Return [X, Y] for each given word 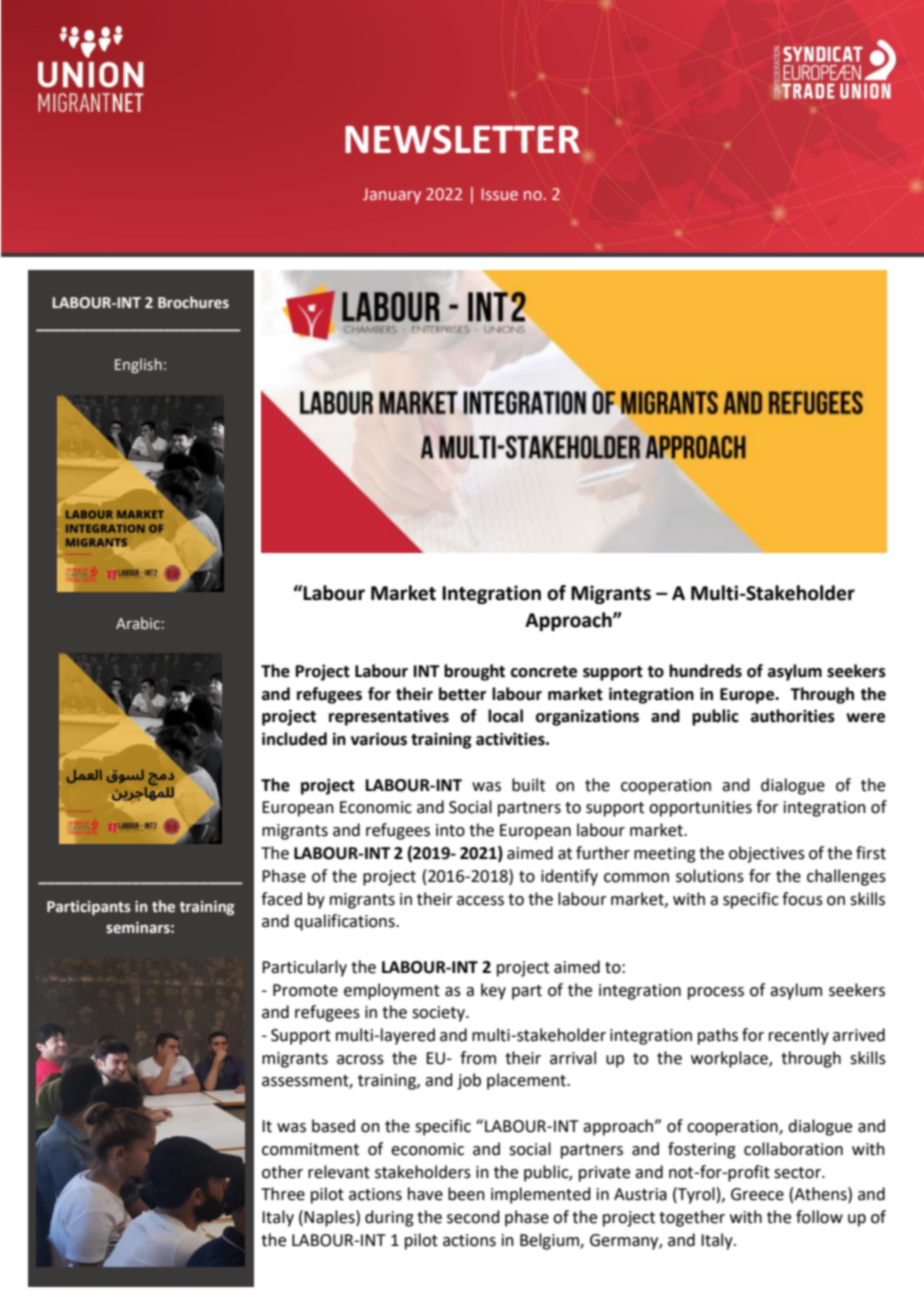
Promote [305, 990]
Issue [500, 194]
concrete [544, 672]
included [294, 739]
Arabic [138, 623]
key [493, 991]
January [392, 196]
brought [474, 672]
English [138, 365]
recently [799, 1036]
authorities [793, 716]
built [528, 785]
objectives [767, 854]
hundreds [705, 671]
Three [283, 1194]
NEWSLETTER [462, 139]
